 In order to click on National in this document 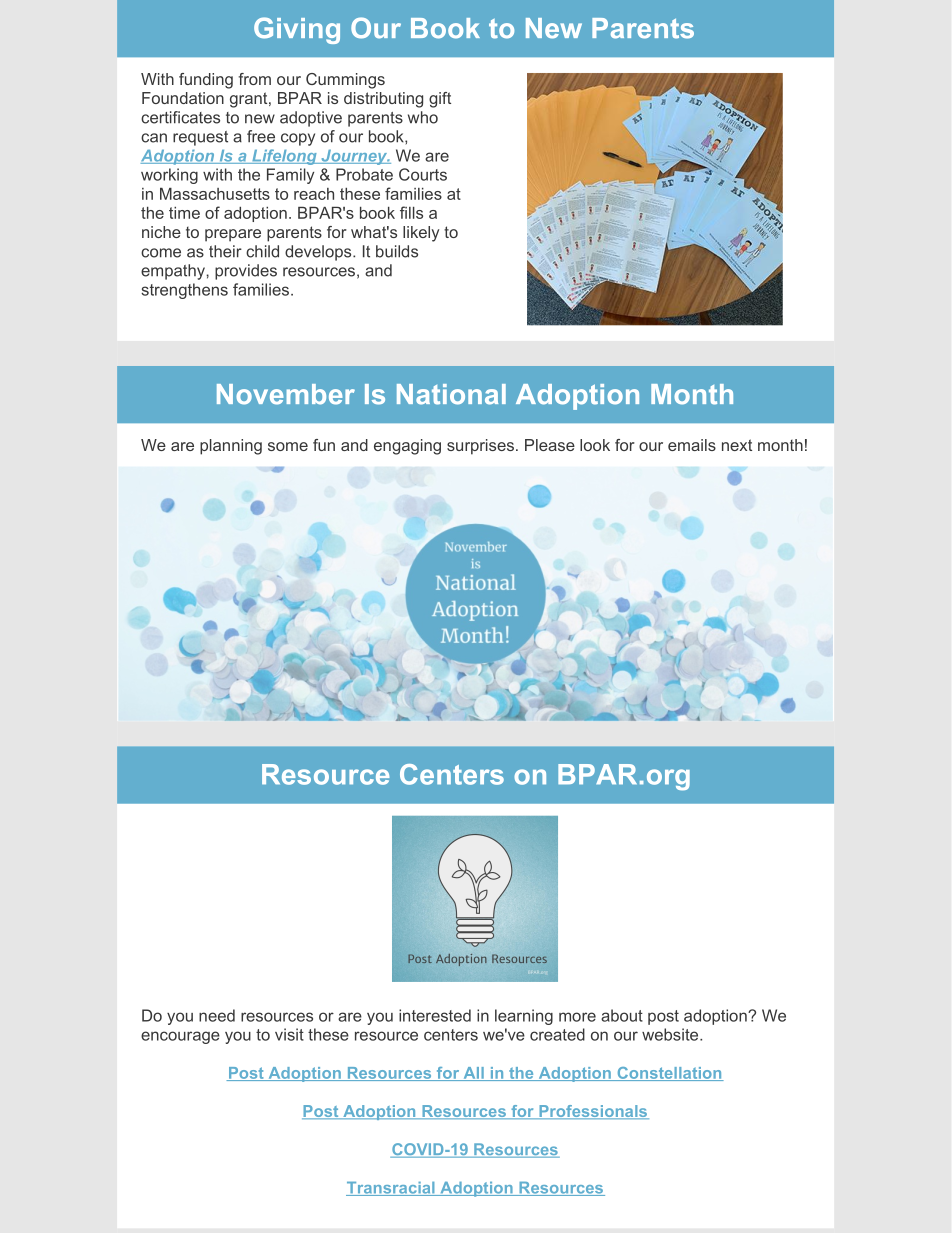, I will do `click(451, 394)`.
